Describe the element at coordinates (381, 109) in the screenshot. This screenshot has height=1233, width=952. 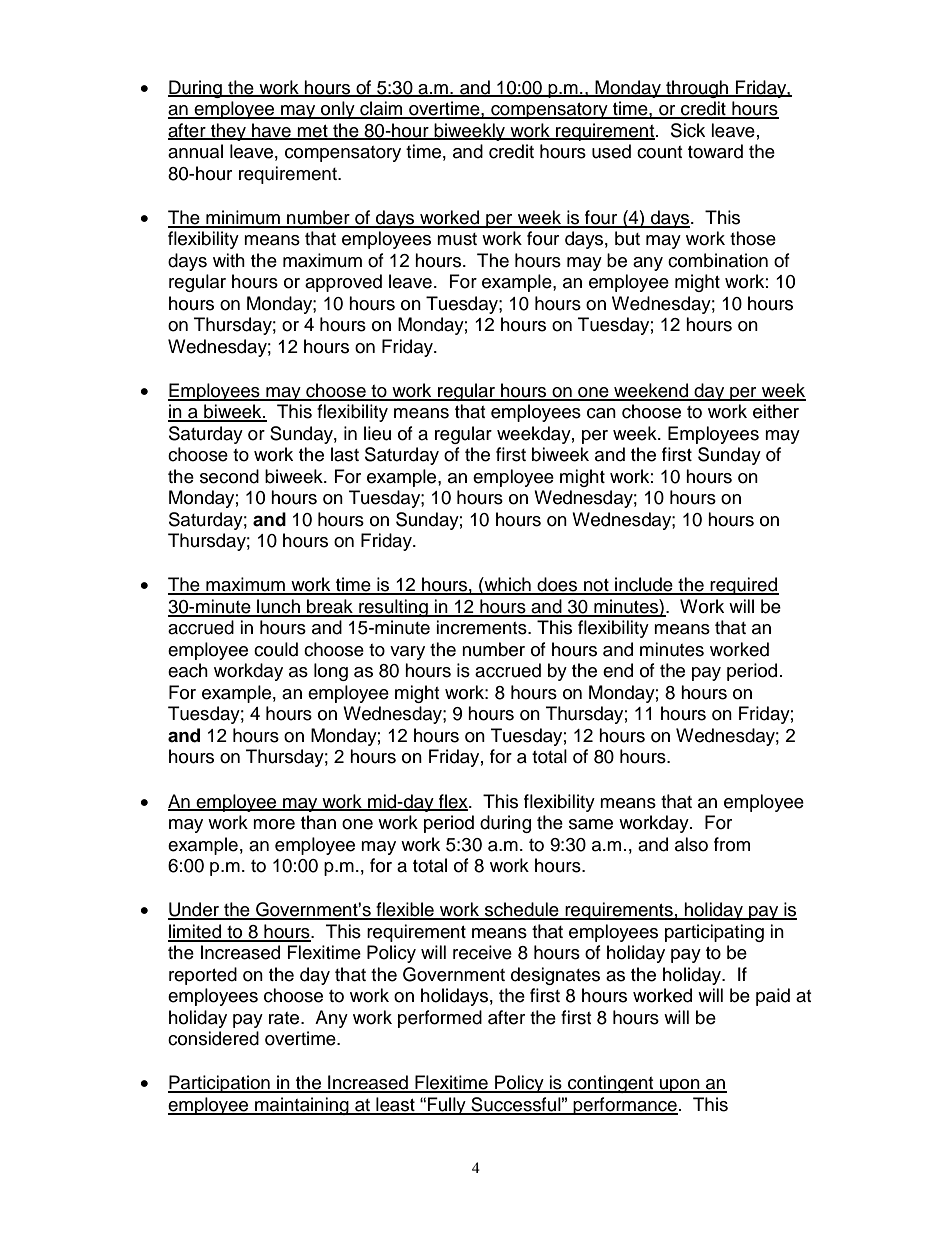
I see `claim` at that location.
